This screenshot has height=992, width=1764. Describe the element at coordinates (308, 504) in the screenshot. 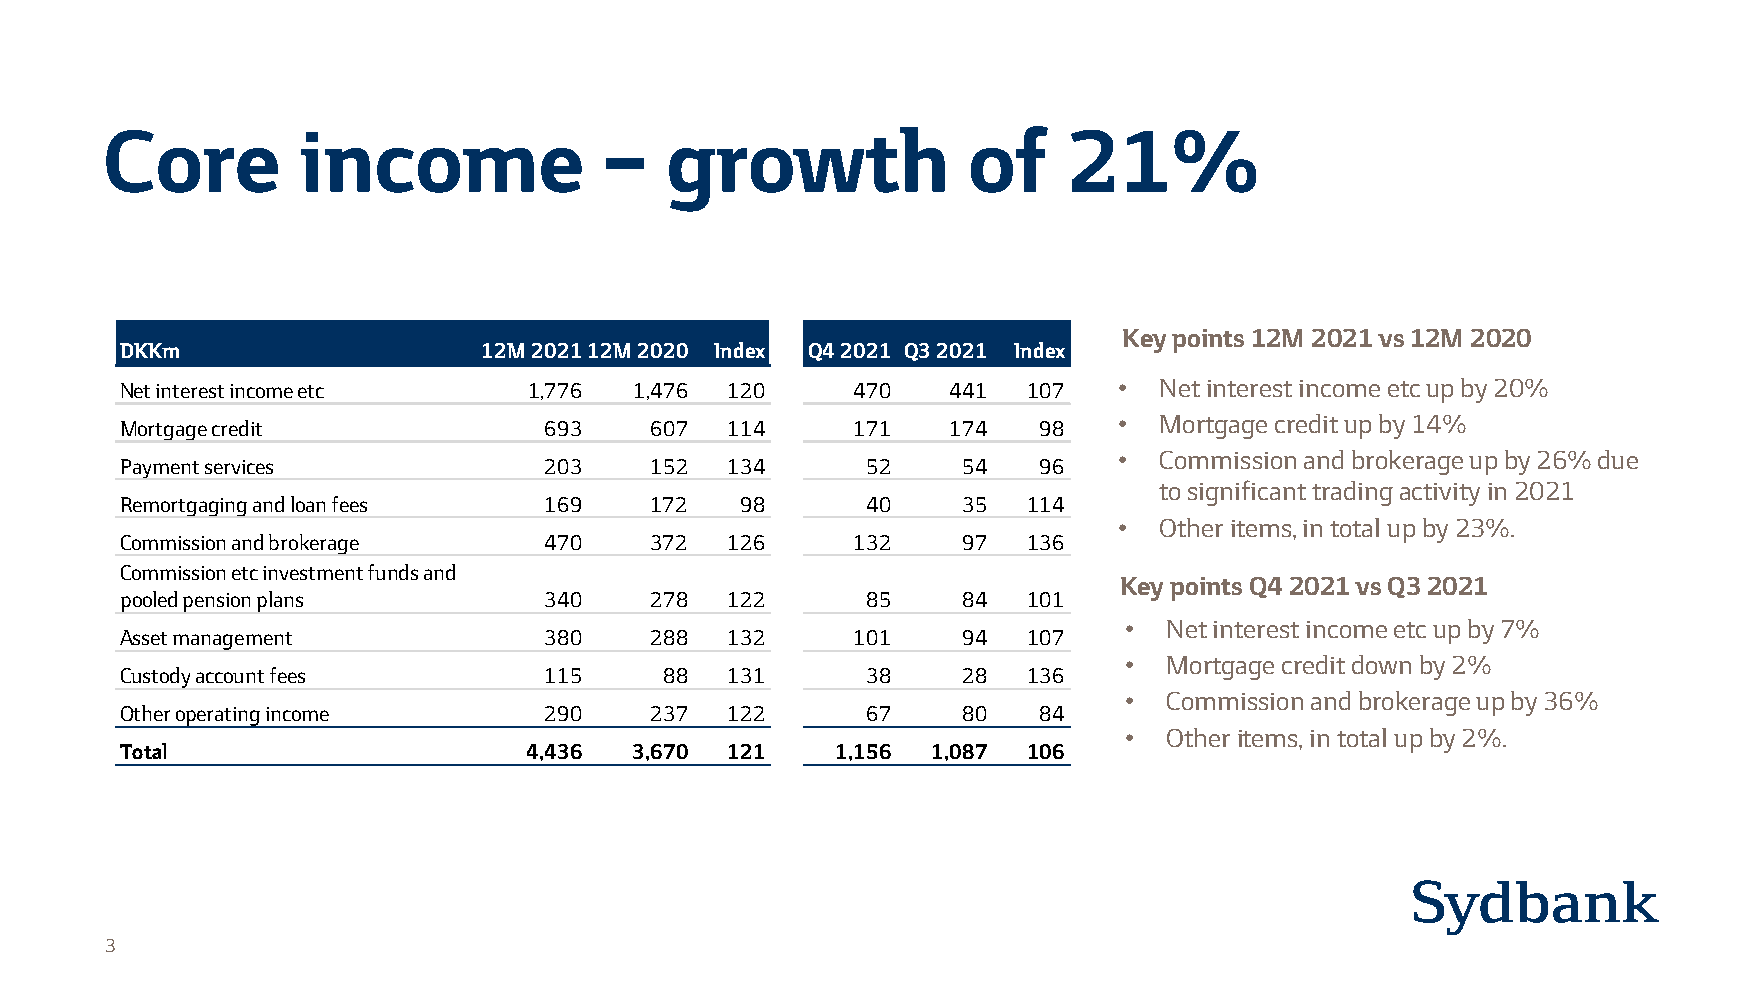

I see `loan` at that location.
